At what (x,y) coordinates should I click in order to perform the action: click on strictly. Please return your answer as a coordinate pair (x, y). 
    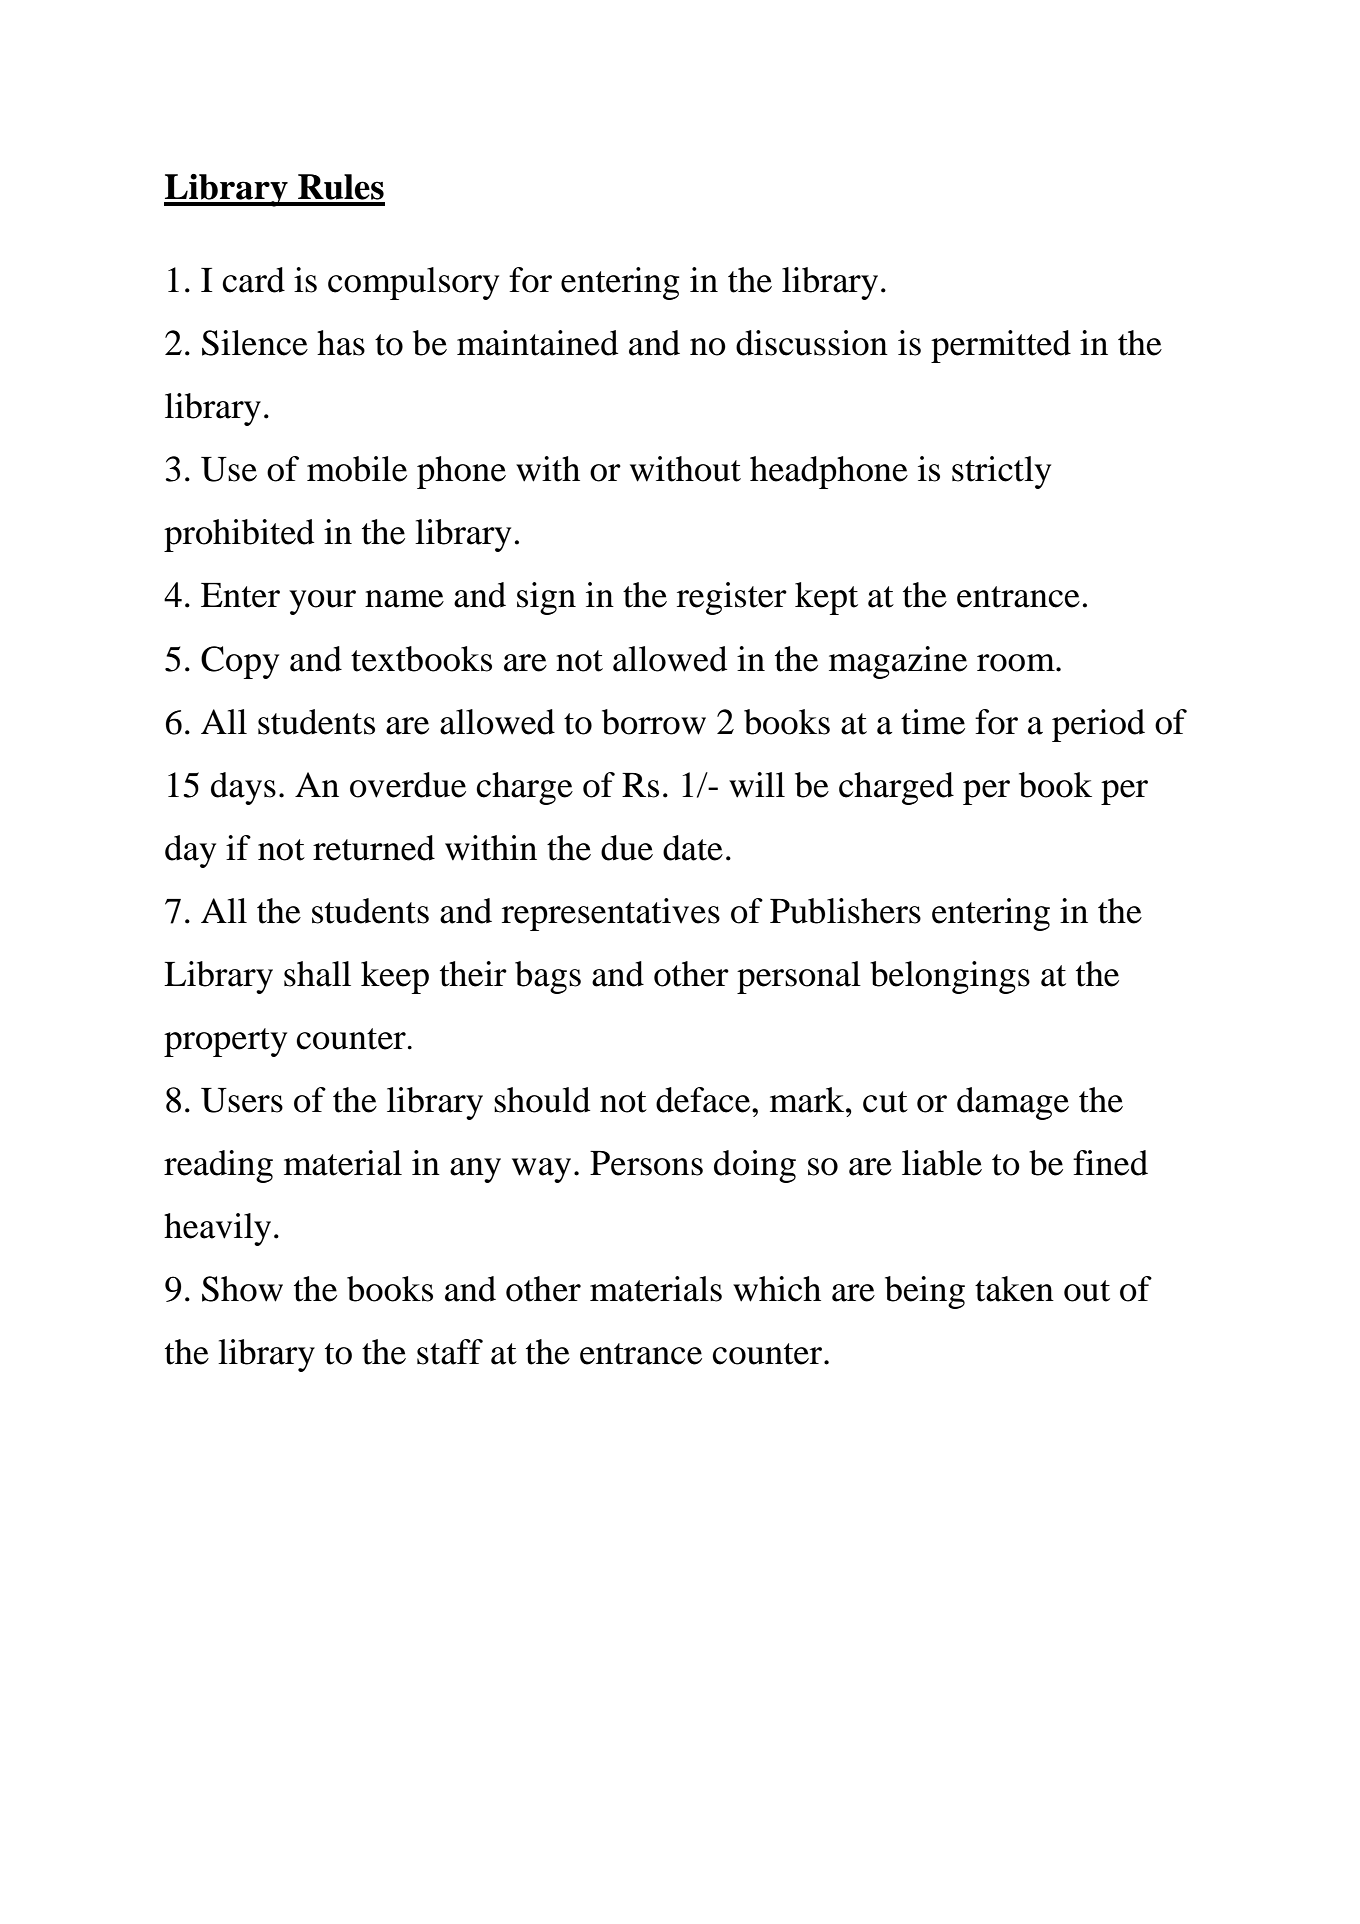
    Looking at the image, I should click on (1001, 472).
